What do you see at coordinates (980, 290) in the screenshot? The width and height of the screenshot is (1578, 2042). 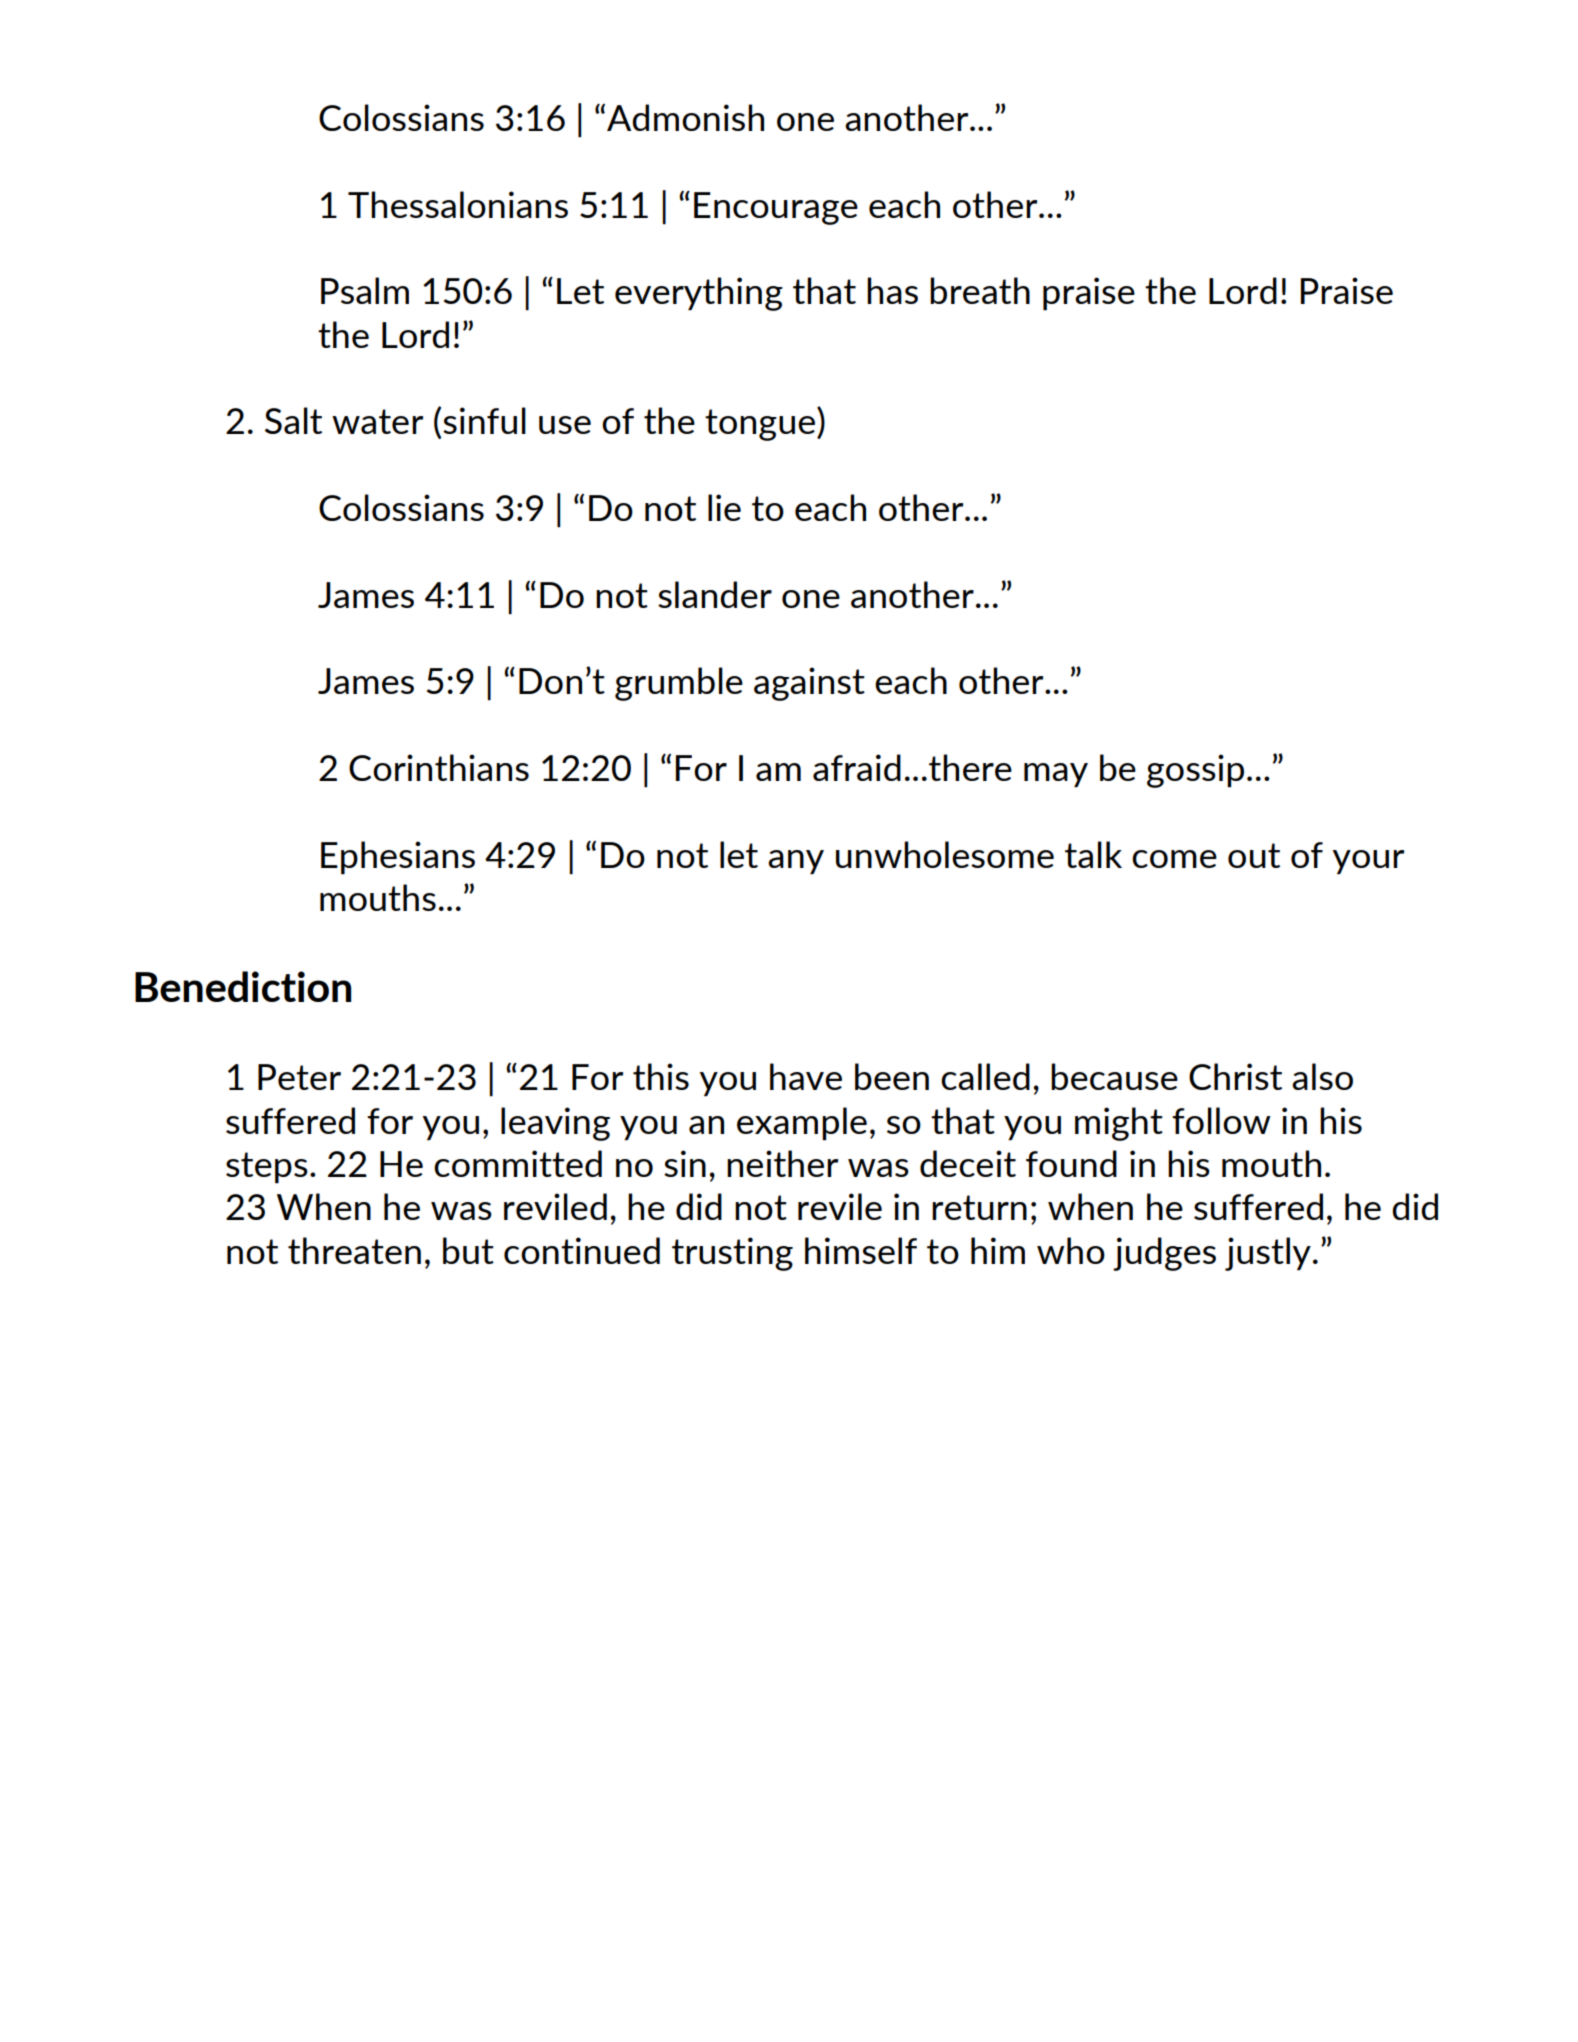 I see `breath` at bounding box center [980, 290].
